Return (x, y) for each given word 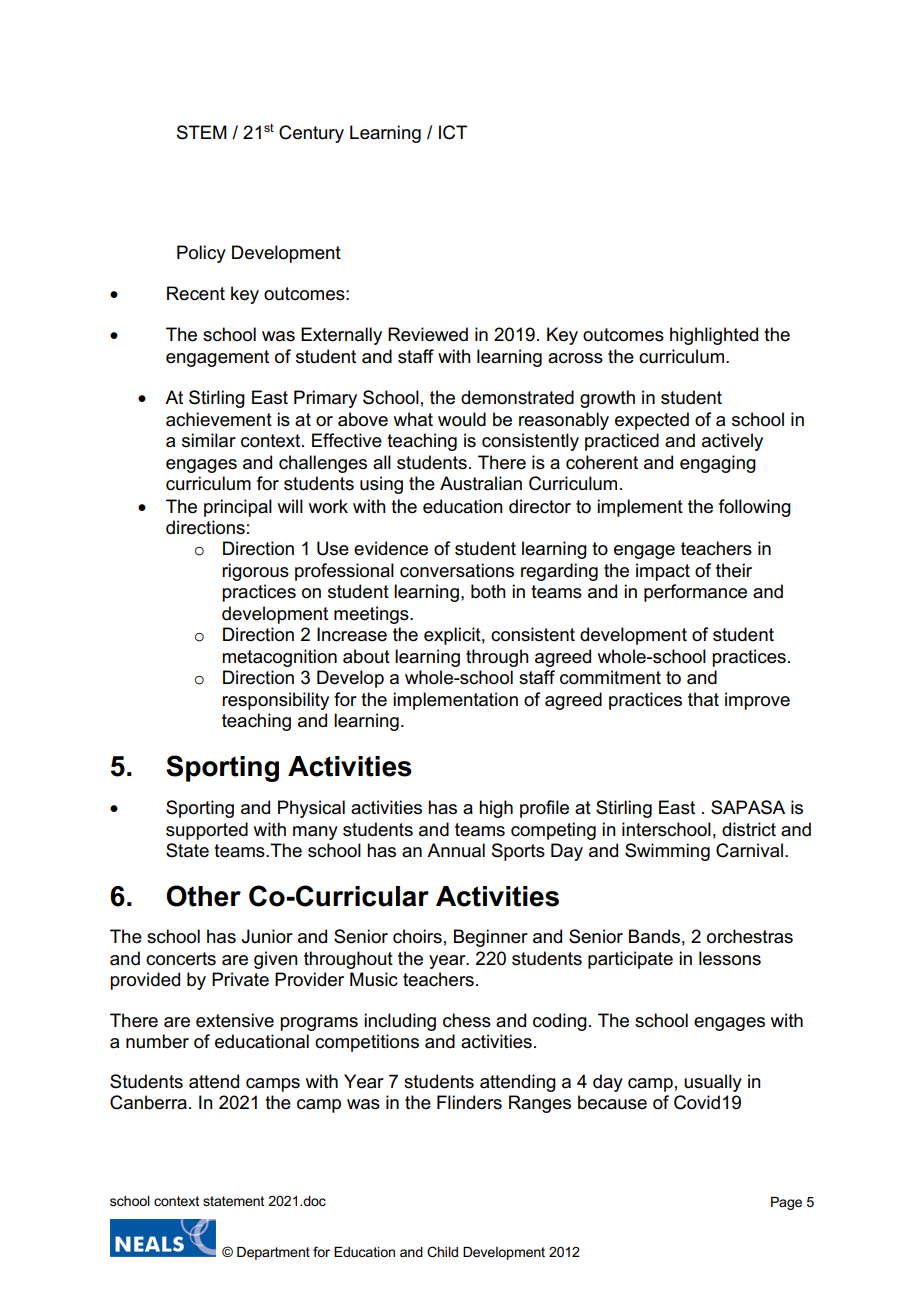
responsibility (275, 701)
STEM (202, 132)
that (703, 699)
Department (273, 1253)
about (366, 656)
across (575, 358)
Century (311, 134)
